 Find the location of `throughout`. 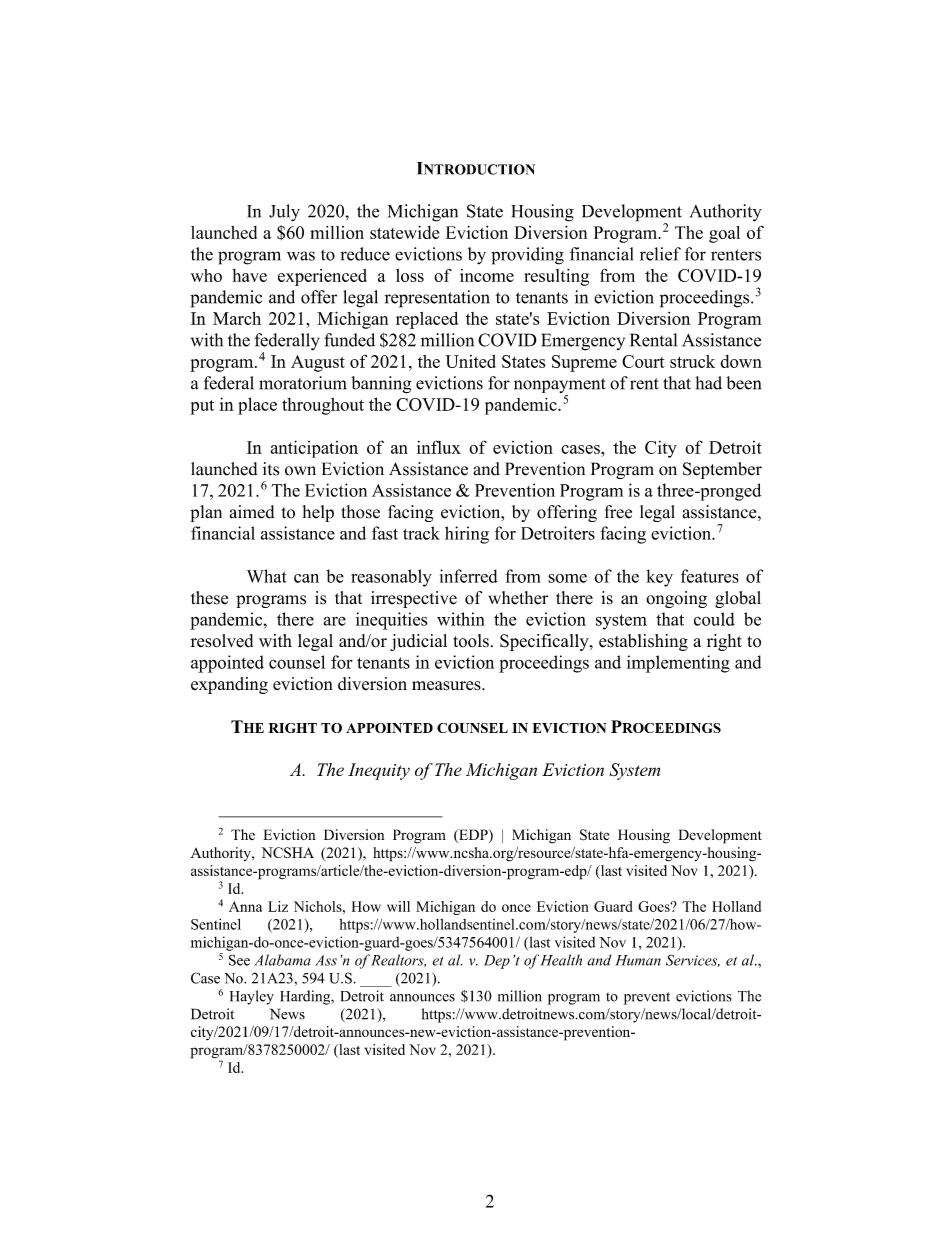

throughout is located at coordinates (323, 406).
